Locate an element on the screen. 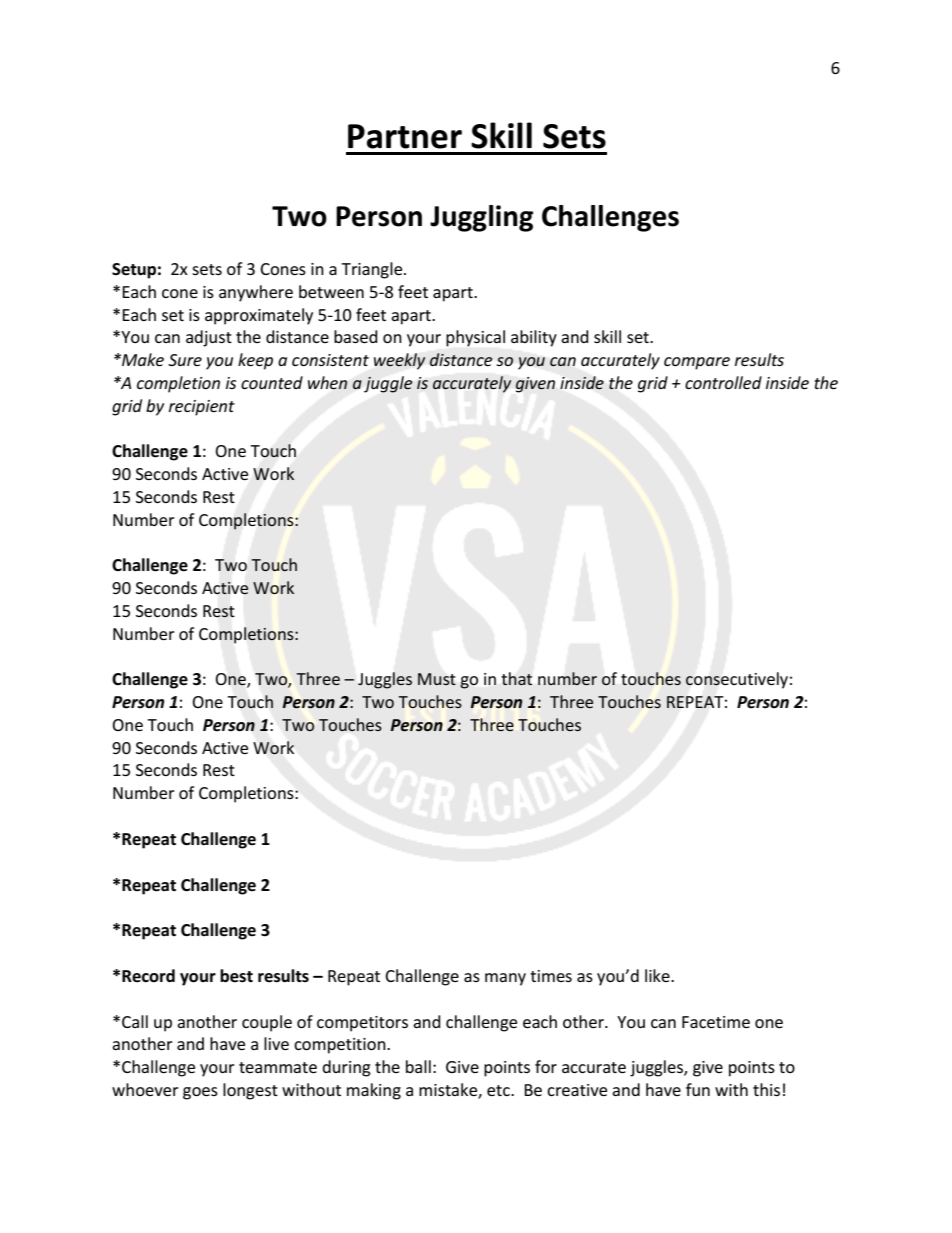  recipient is located at coordinates (202, 408).
